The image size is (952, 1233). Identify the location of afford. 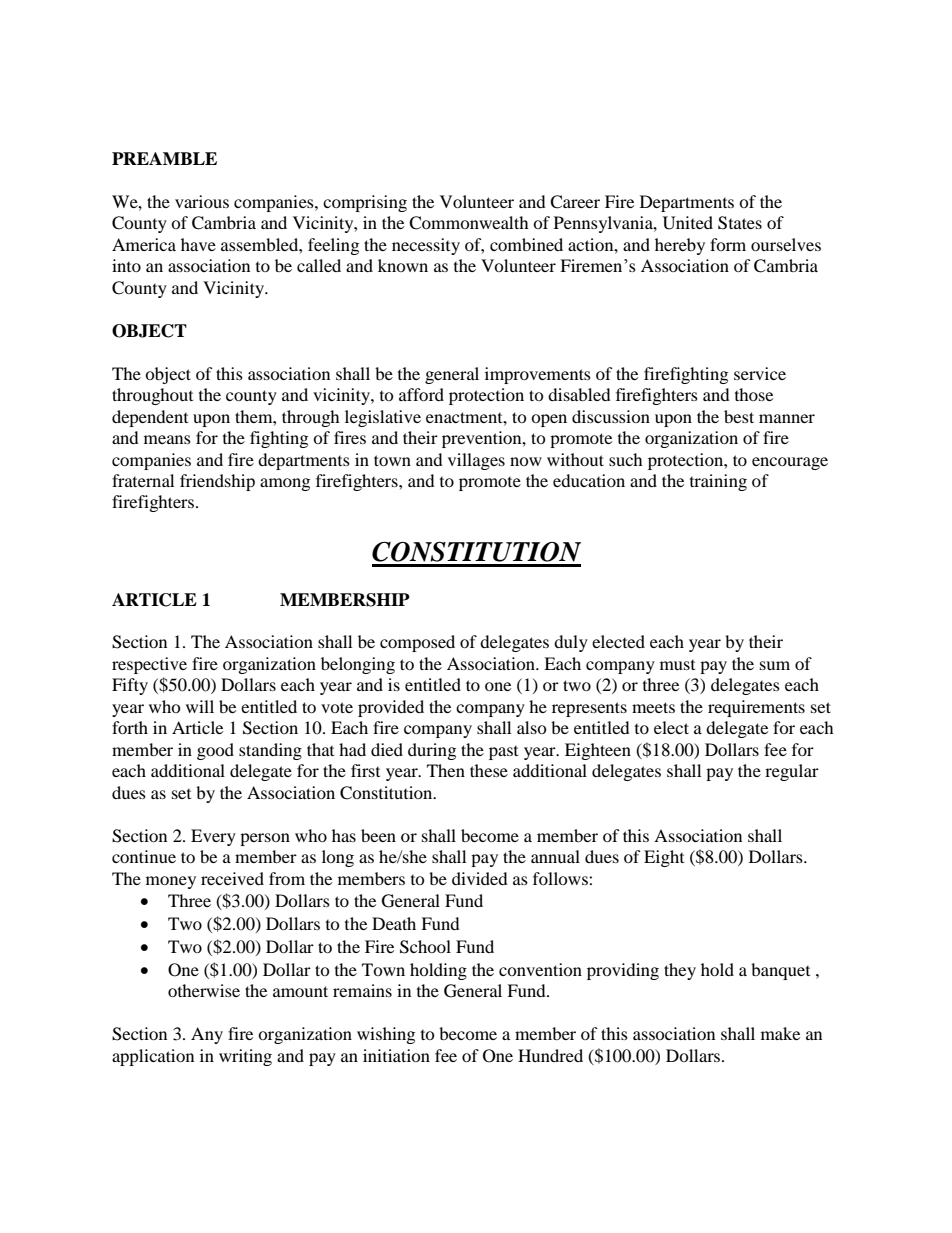
(421, 394).
